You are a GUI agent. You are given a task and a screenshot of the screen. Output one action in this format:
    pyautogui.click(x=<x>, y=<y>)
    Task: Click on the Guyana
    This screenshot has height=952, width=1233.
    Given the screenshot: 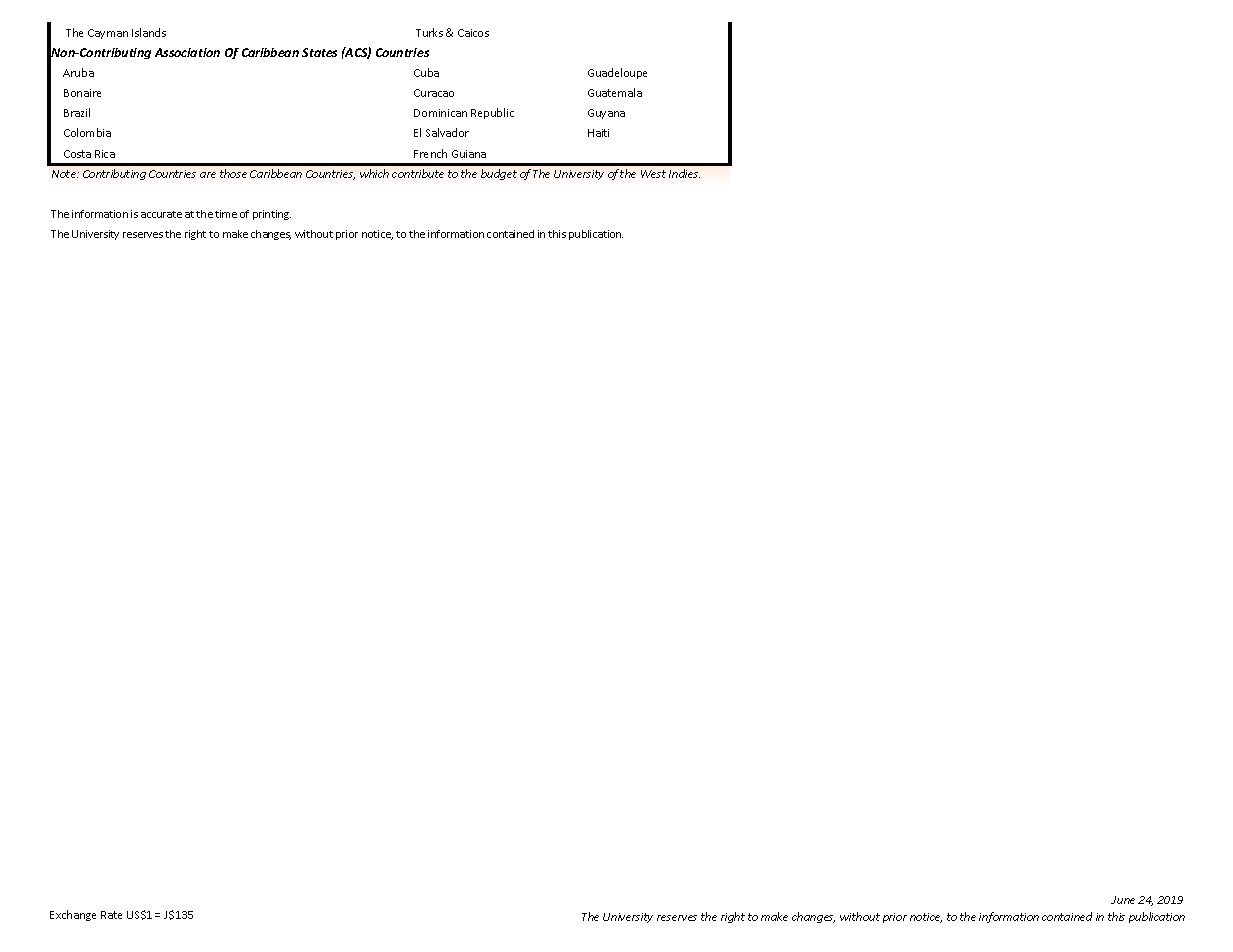 What is the action you would take?
    pyautogui.click(x=606, y=114)
